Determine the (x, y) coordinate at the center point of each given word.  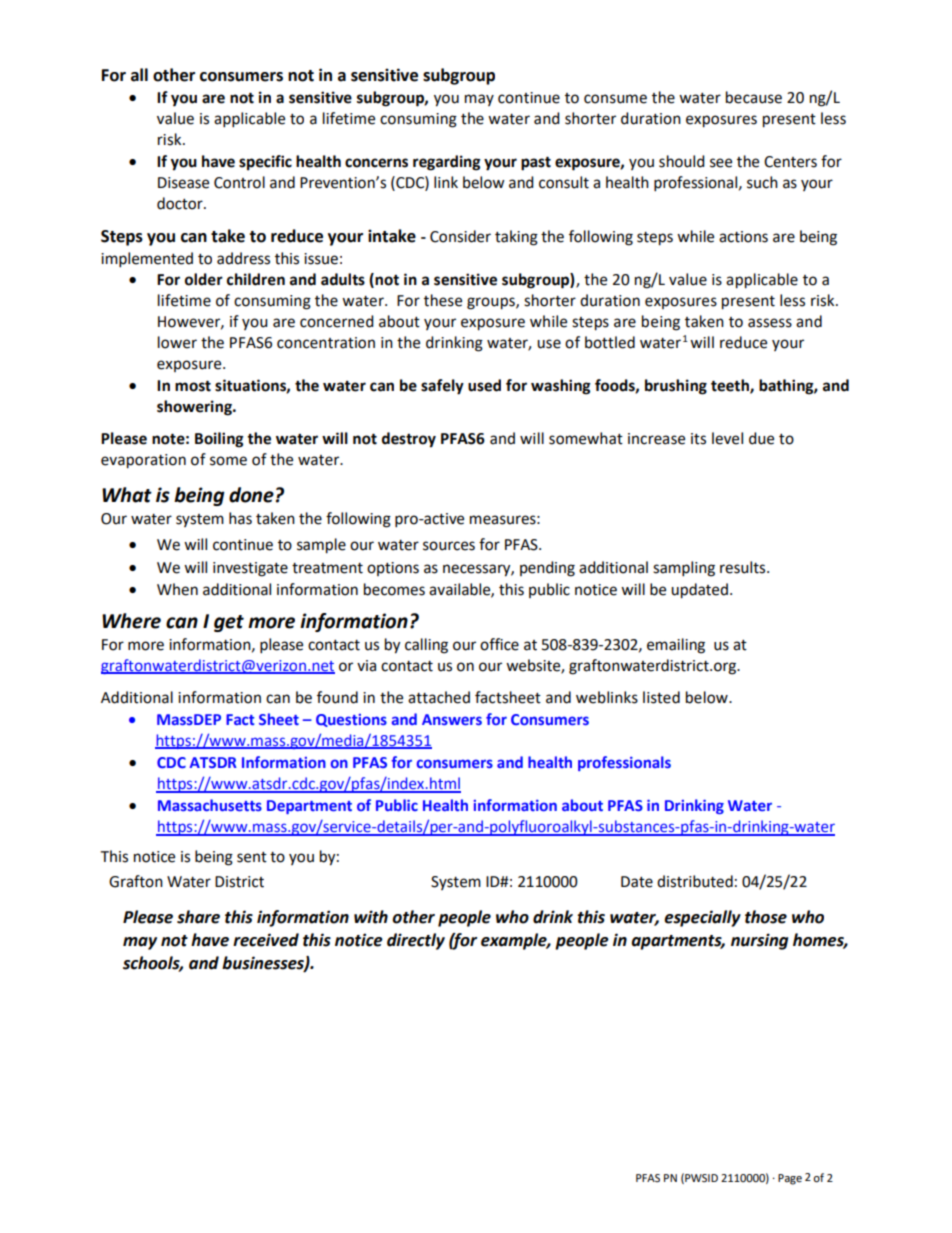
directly (416, 941)
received (266, 940)
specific (265, 163)
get (229, 623)
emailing (676, 646)
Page (790, 1179)
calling (426, 646)
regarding (447, 163)
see (721, 163)
